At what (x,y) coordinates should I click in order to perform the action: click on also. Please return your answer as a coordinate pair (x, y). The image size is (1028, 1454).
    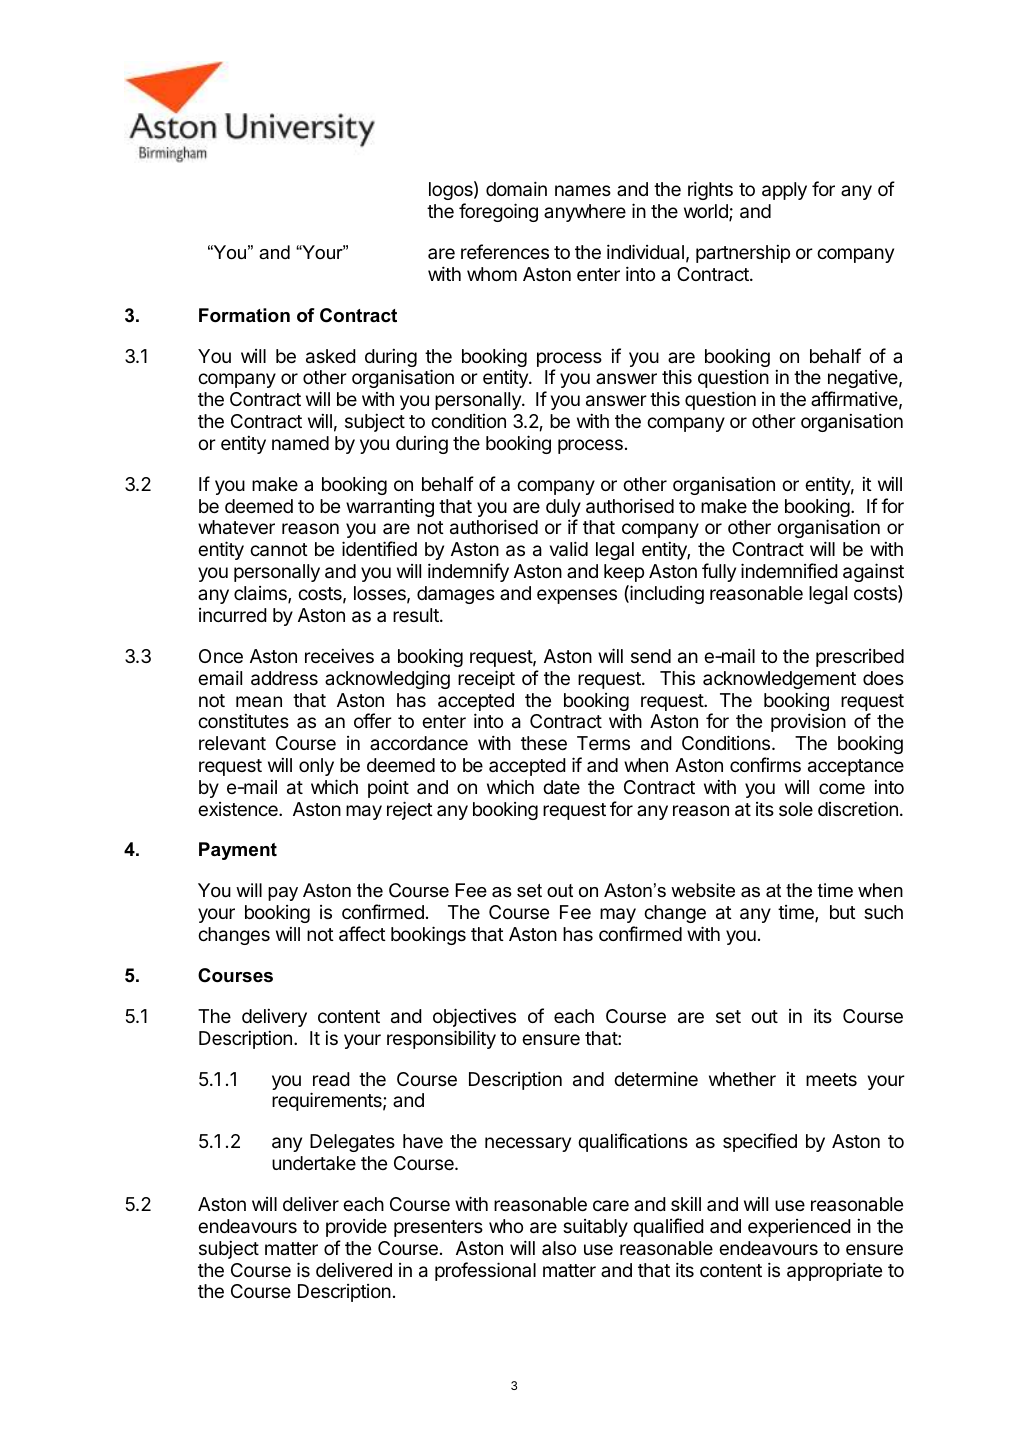
    Looking at the image, I should click on (559, 1248).
